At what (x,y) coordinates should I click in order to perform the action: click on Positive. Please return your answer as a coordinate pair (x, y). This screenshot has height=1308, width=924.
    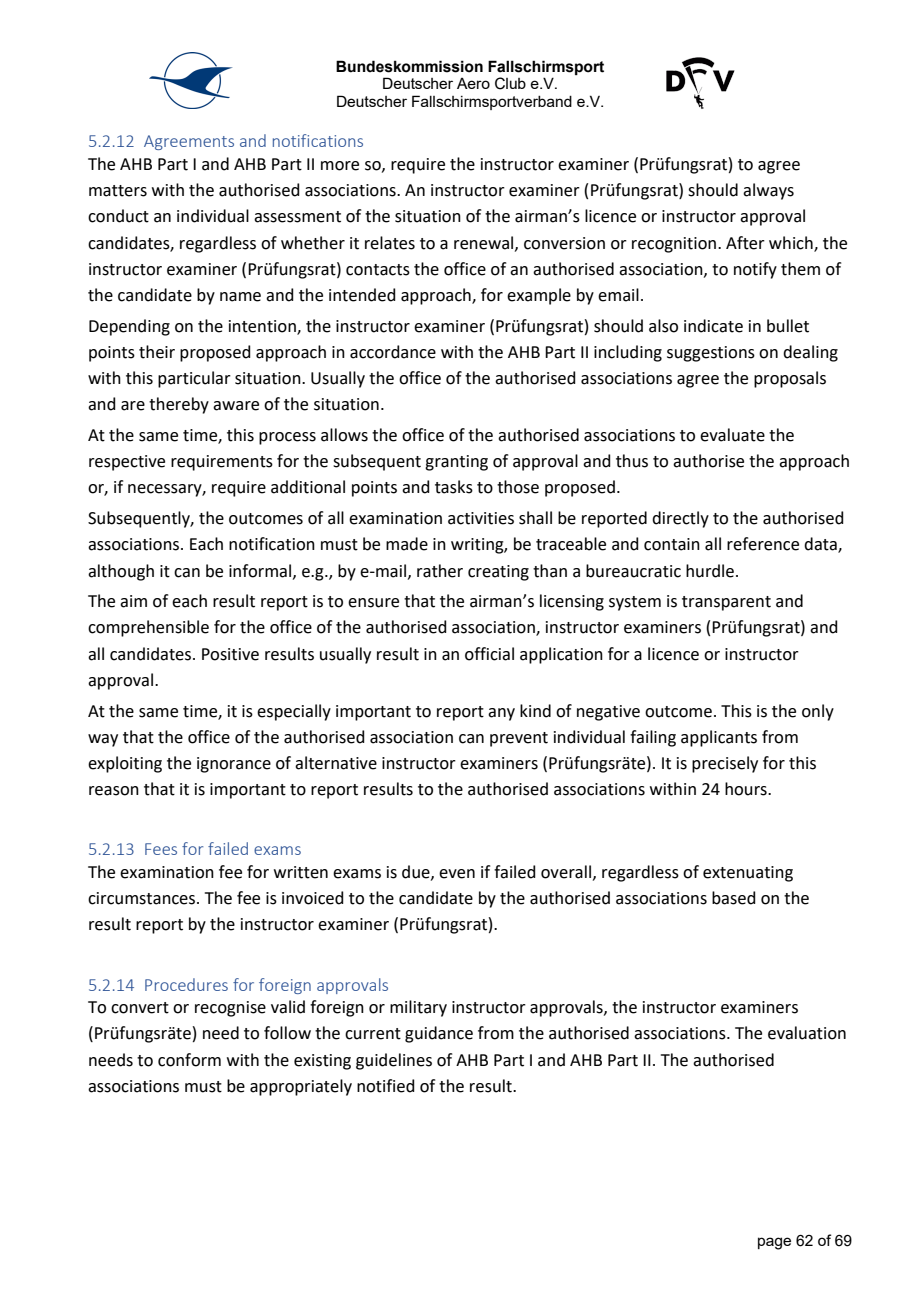
    Looking at the image, I should click on (230, 654).
